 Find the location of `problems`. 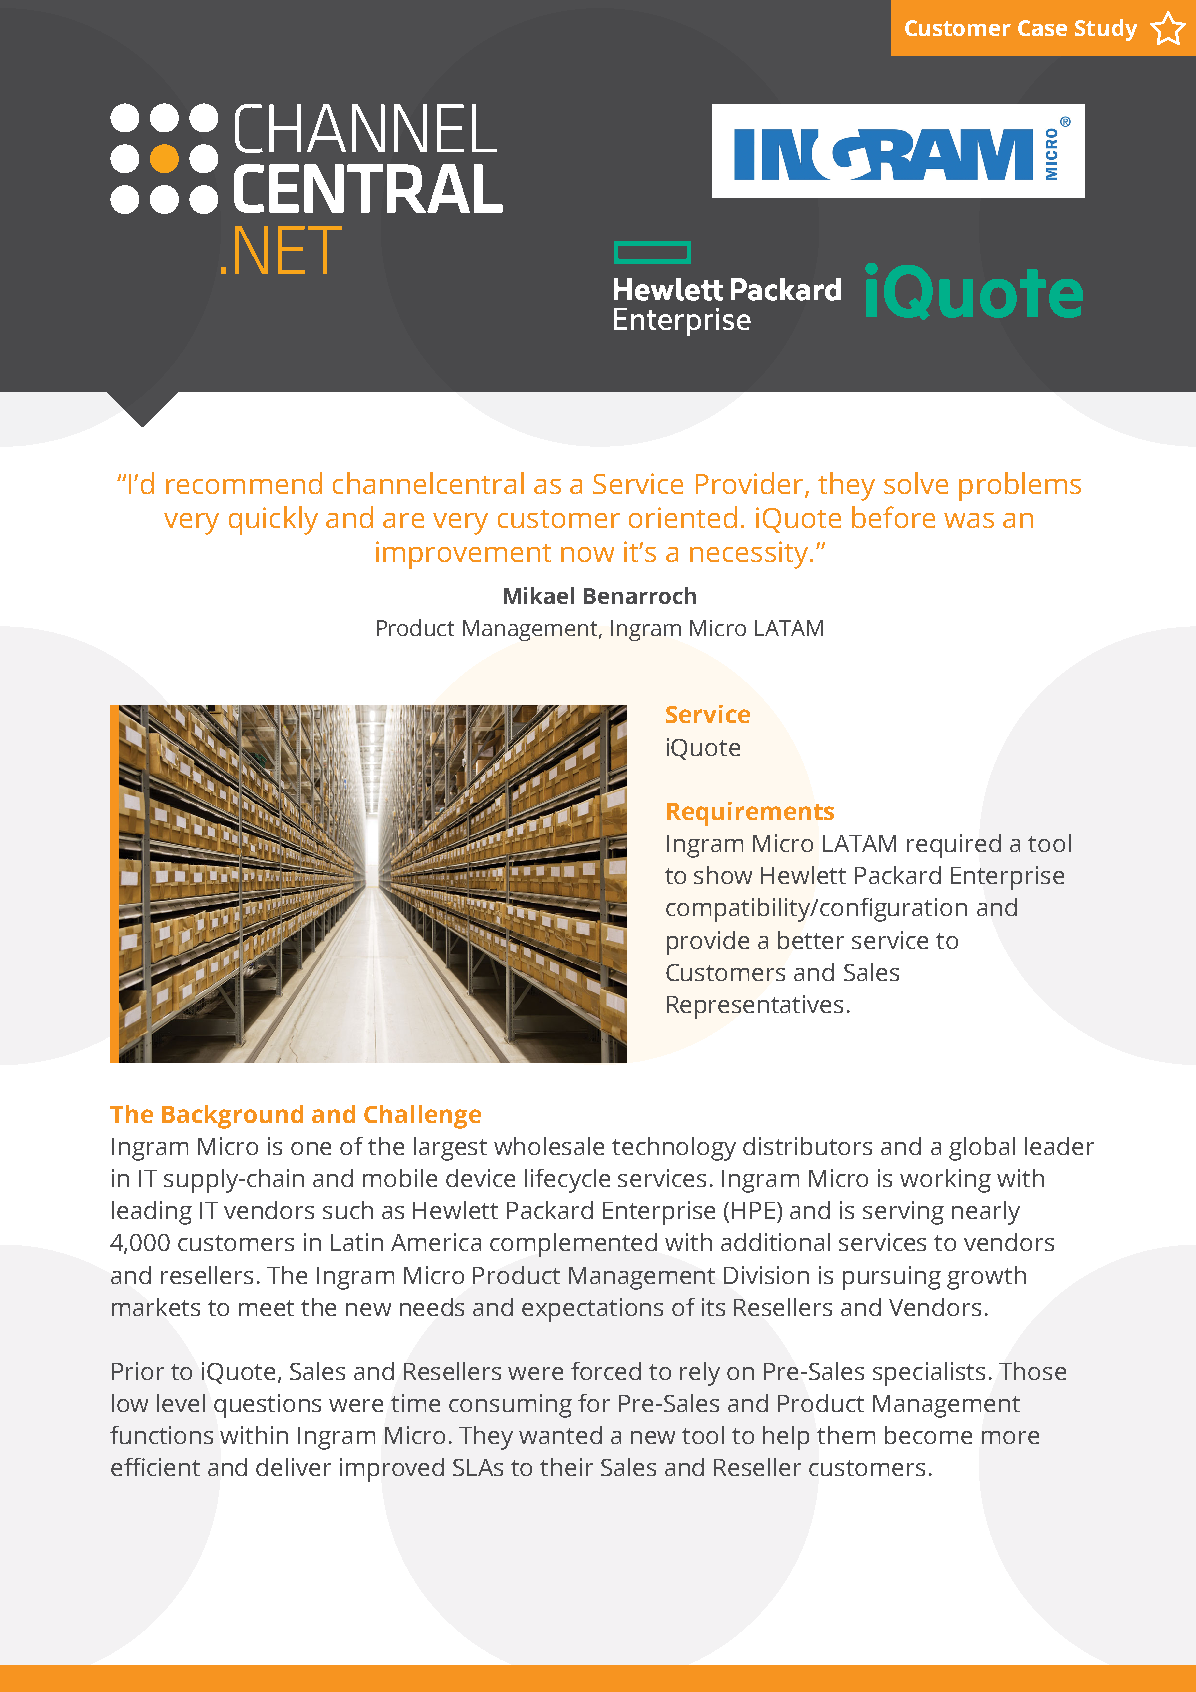

problems is located at coordinates (1020, 486).
